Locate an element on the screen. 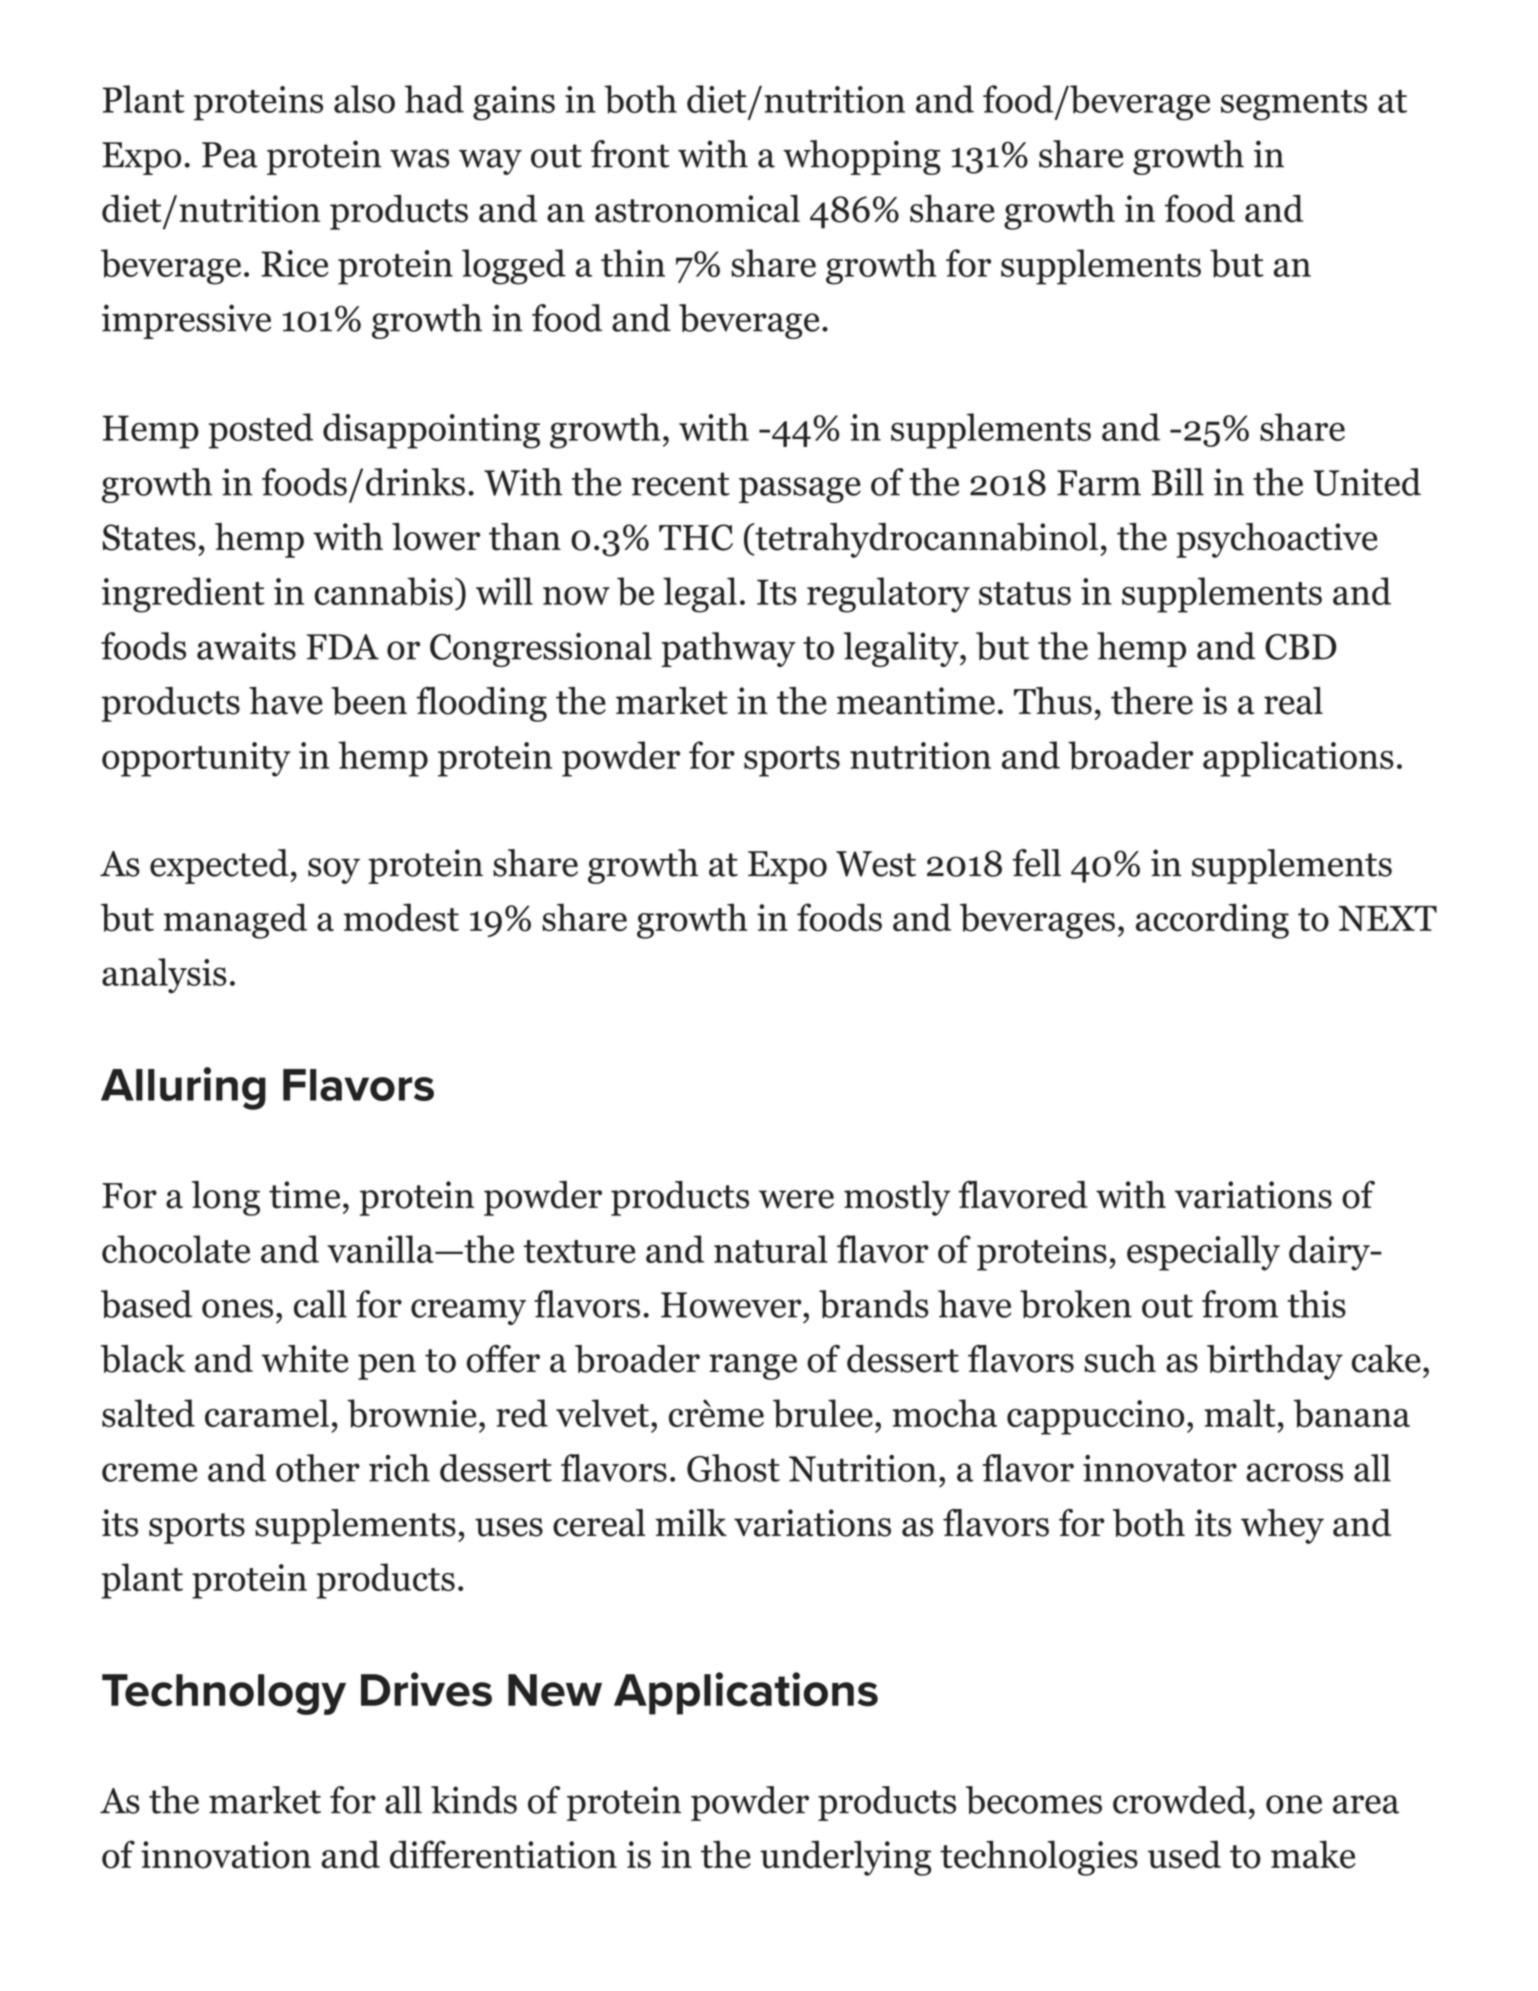  pathway is located at coordinates (728, 649).
